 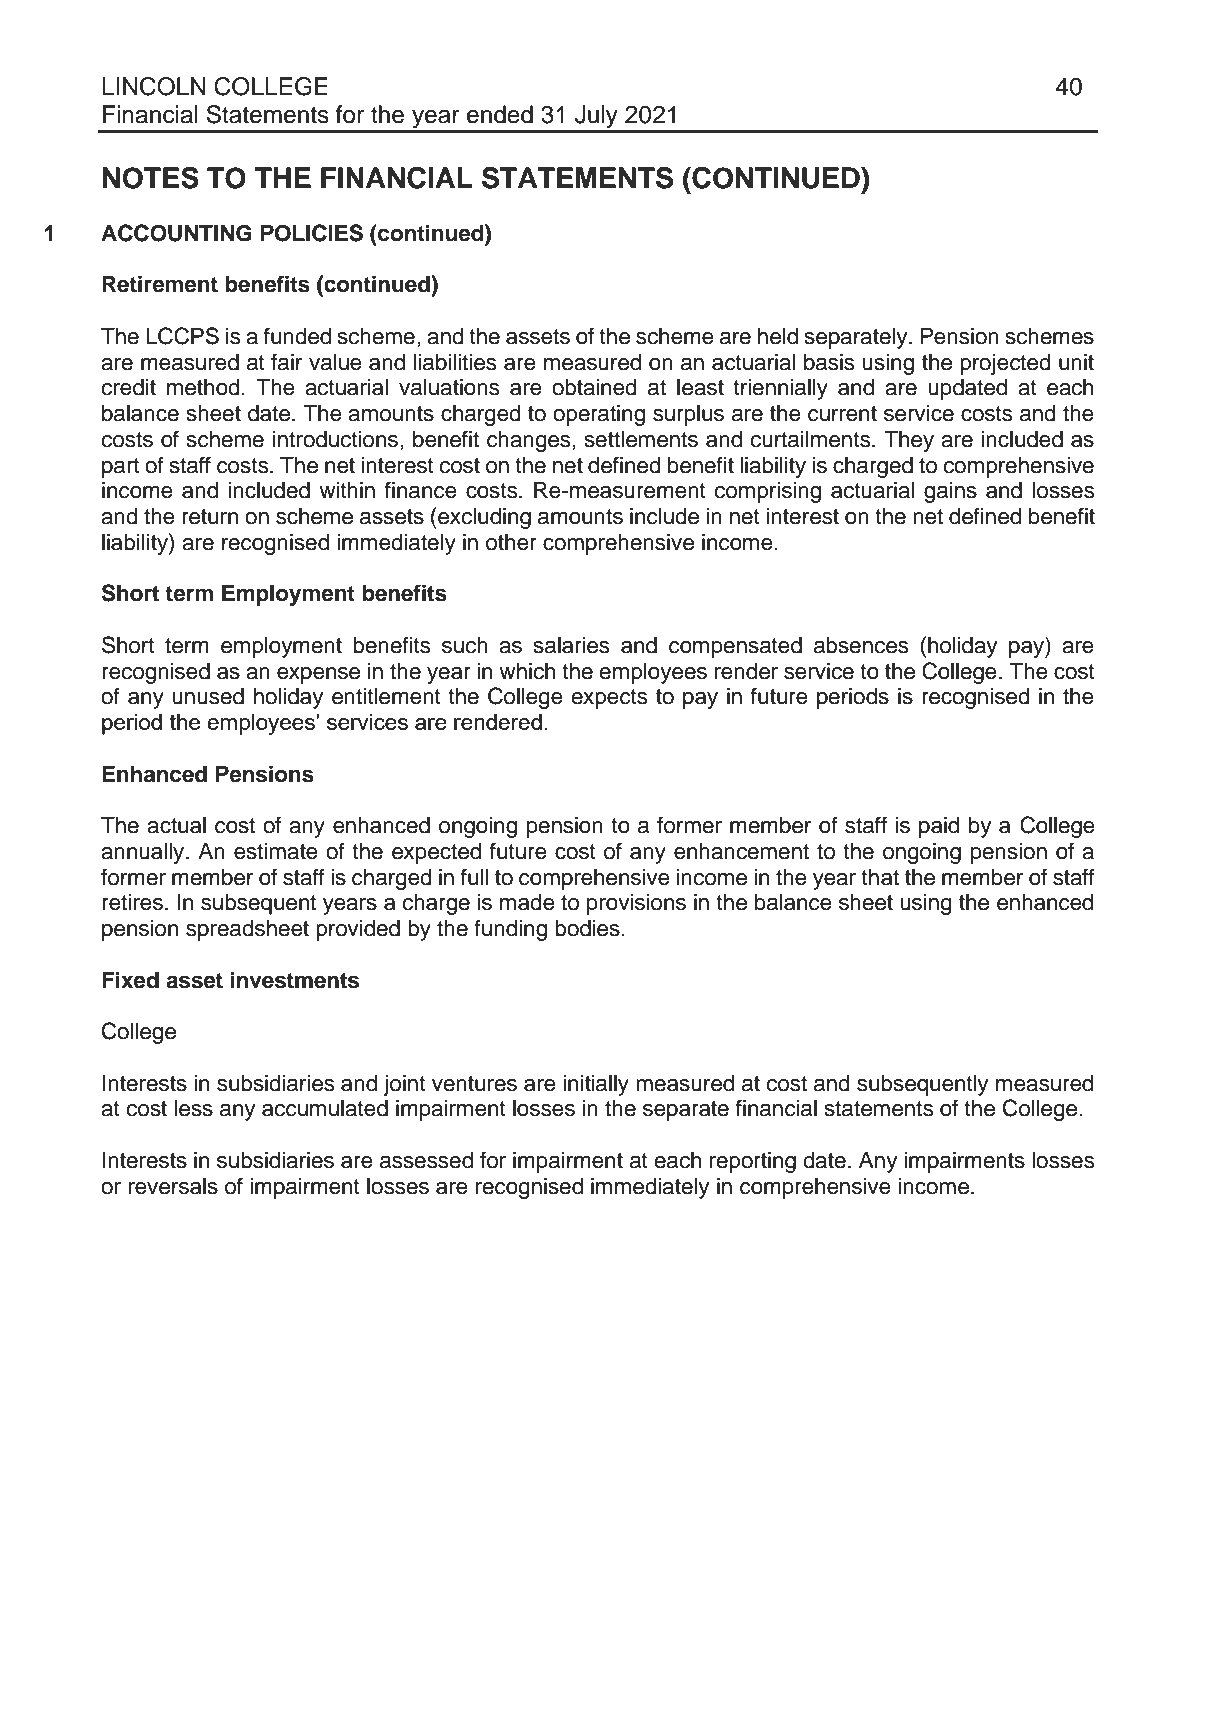 I want to click on that, so click(x=880, y=877).
